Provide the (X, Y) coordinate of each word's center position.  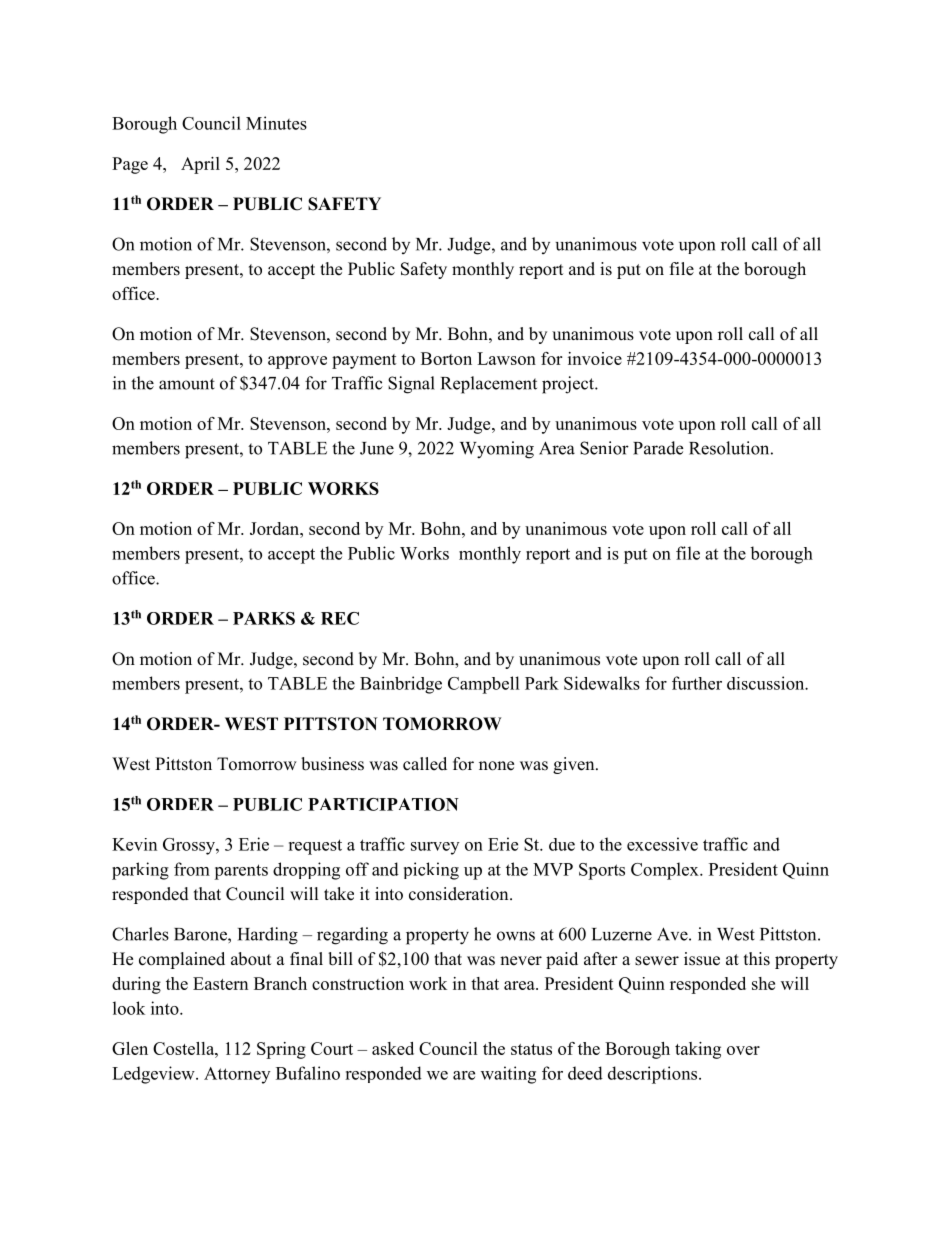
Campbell (484, 685)
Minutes (276, 123)
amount (187, 384)
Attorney (237, 1075)
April (200, 165)
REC (340, 618)
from (192, 869)
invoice (595, 358)
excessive (662, 844)
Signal (411, 385)
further (697, 683)
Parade (658, 448)
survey (435, 848)
